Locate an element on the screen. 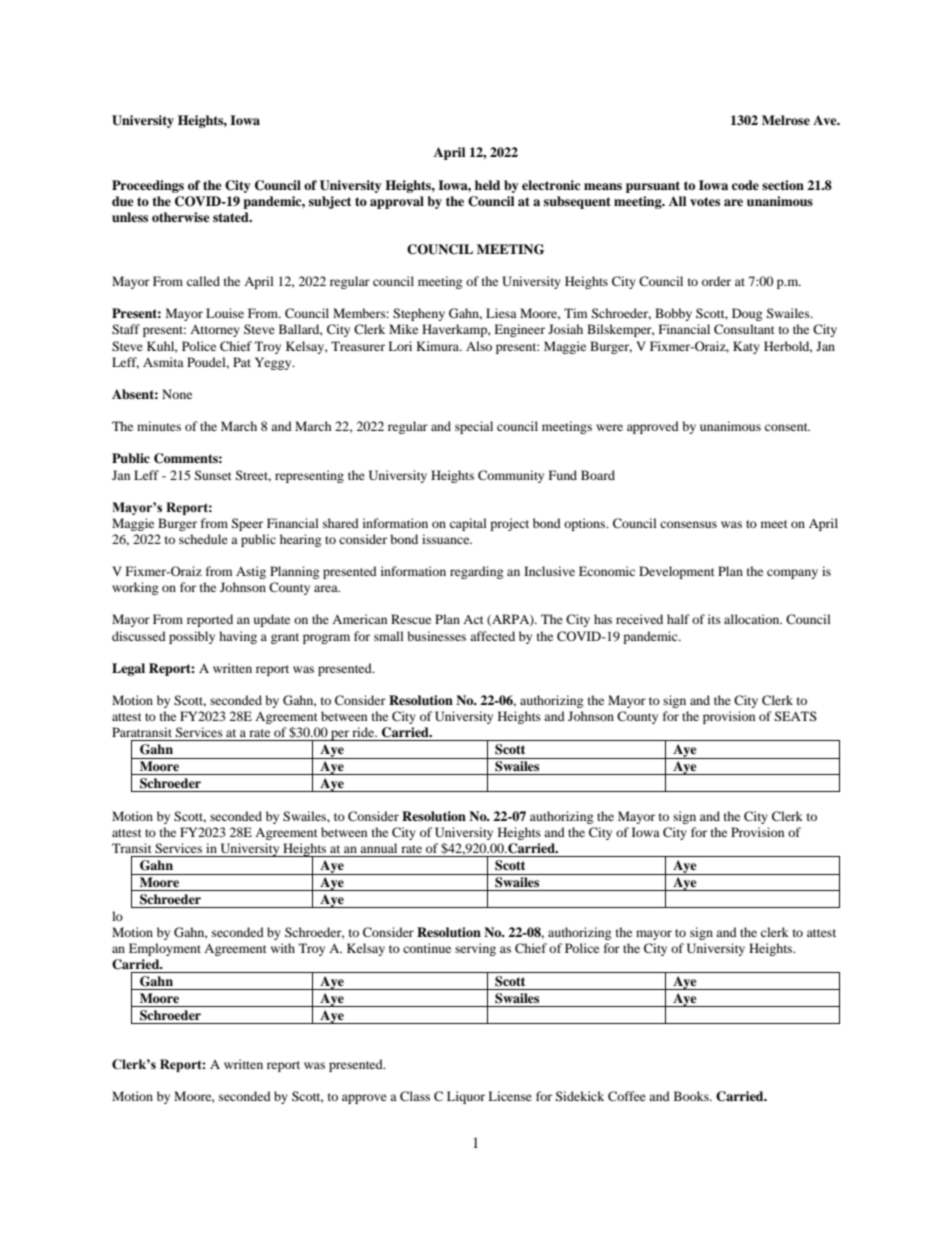 The image size is (952, 1233). code is located at coordinates (745, 185).
